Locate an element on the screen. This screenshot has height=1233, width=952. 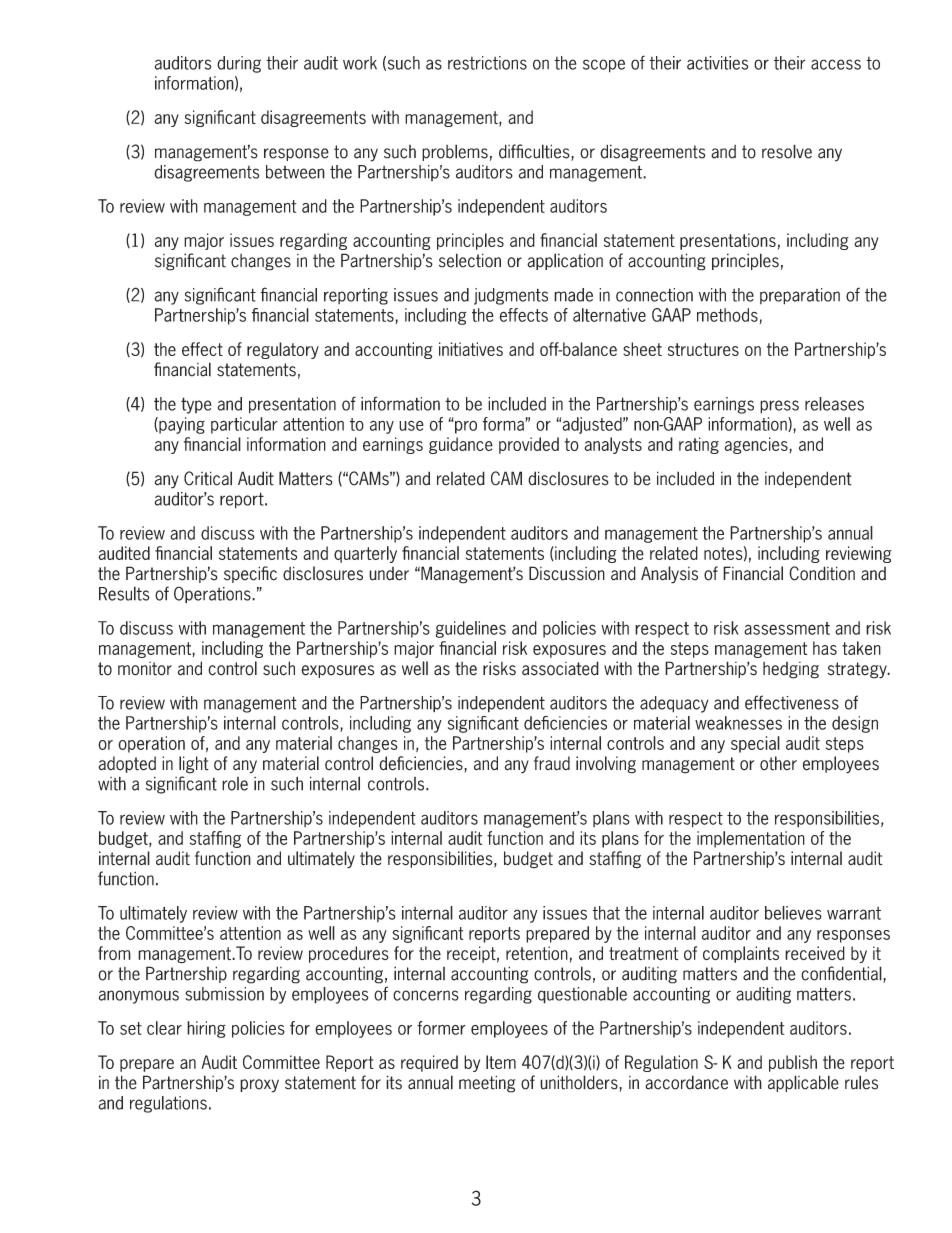
special is located at coordinates (755, 744).
